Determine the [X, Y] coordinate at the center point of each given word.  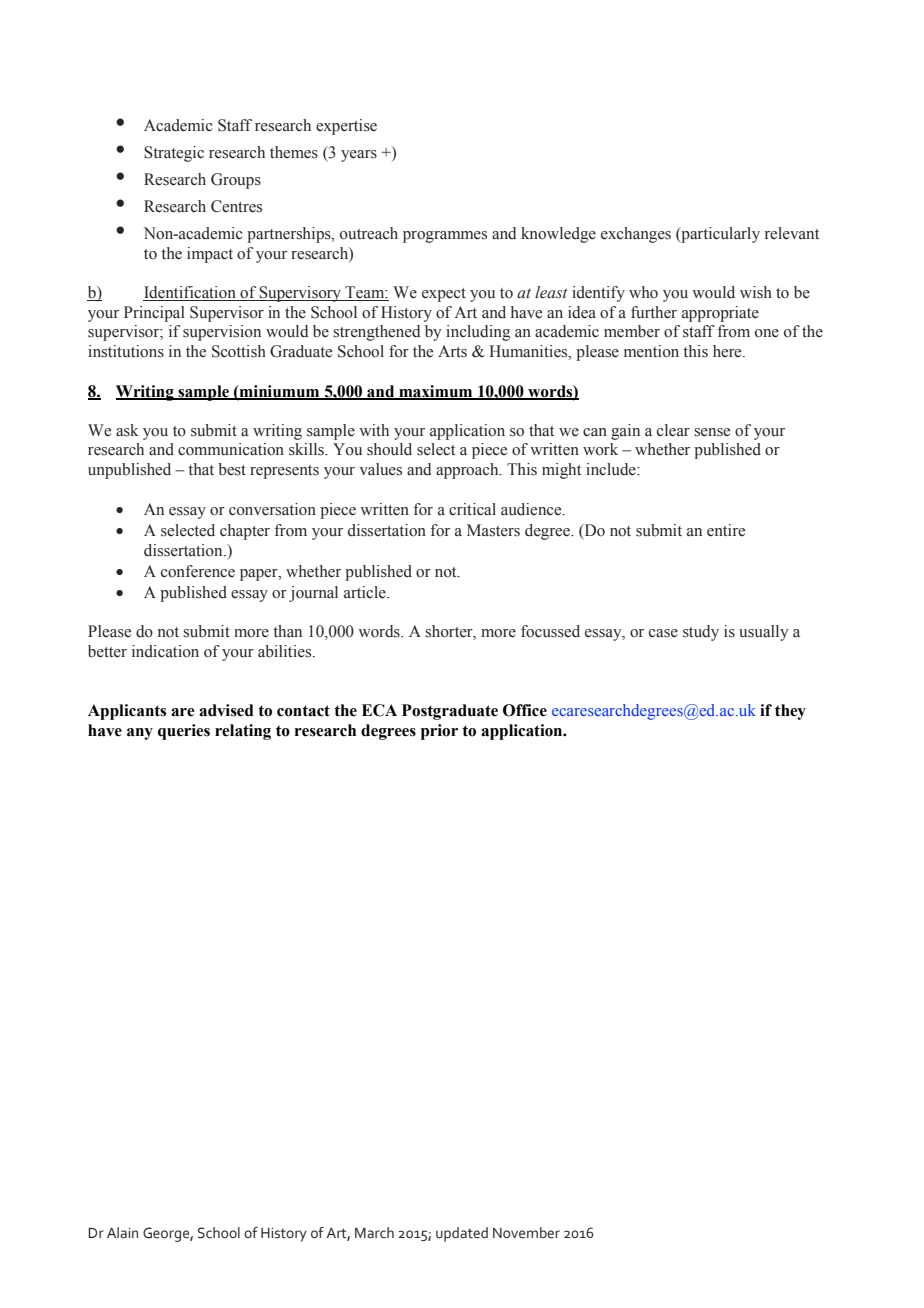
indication [165, 651]
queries [184, 732]
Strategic [174, 154]
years [359, 156]
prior [439, 732]
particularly [719, 235]
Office [525, 710]
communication [231, 449]
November [526, 1233]
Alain [122, 1232]
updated [462, 1234]
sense [712, 432]
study [701, 633]
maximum [436, 392]
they [790, 712]
